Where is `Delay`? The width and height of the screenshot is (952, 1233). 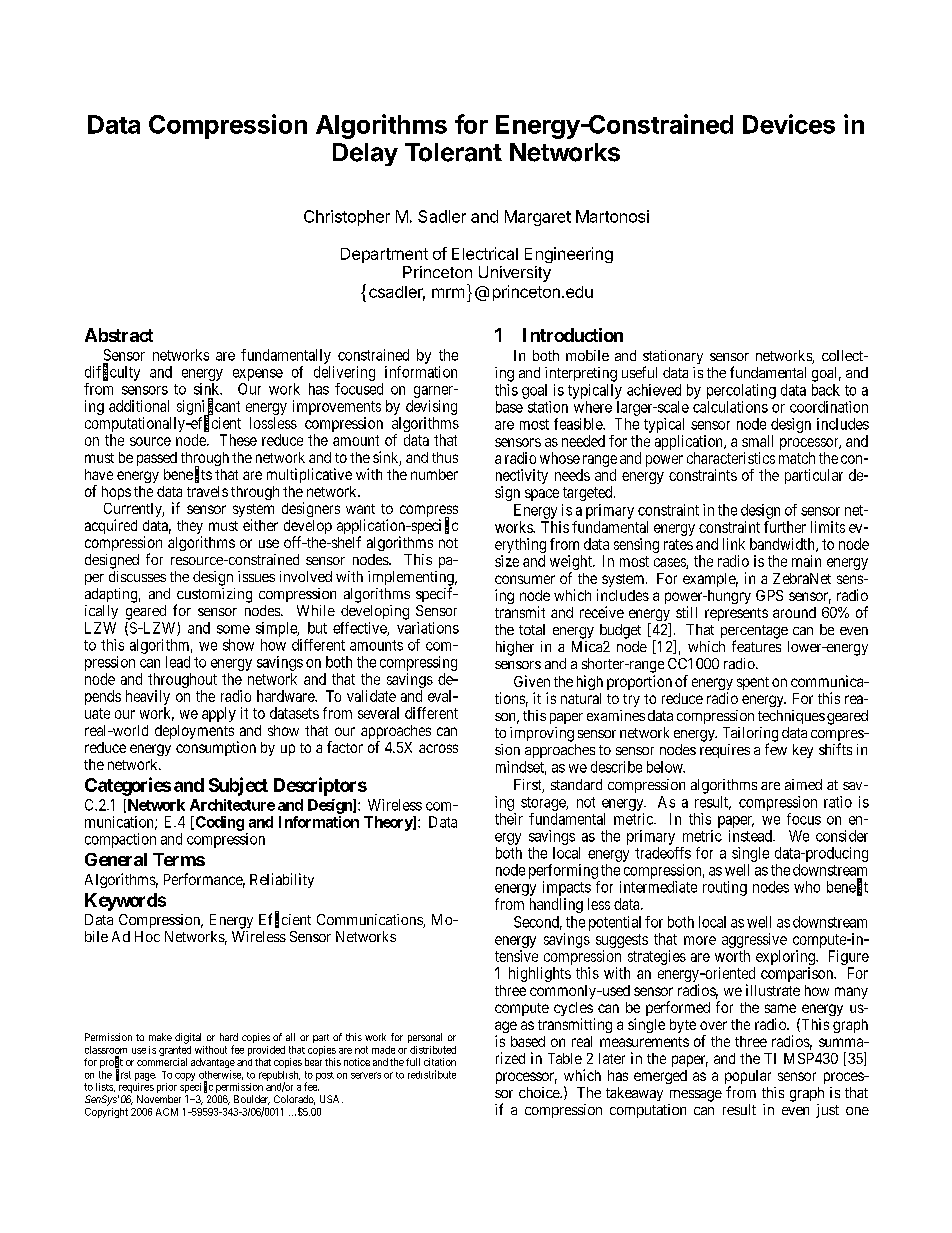 Delay is located at coordinates (365, 154).
